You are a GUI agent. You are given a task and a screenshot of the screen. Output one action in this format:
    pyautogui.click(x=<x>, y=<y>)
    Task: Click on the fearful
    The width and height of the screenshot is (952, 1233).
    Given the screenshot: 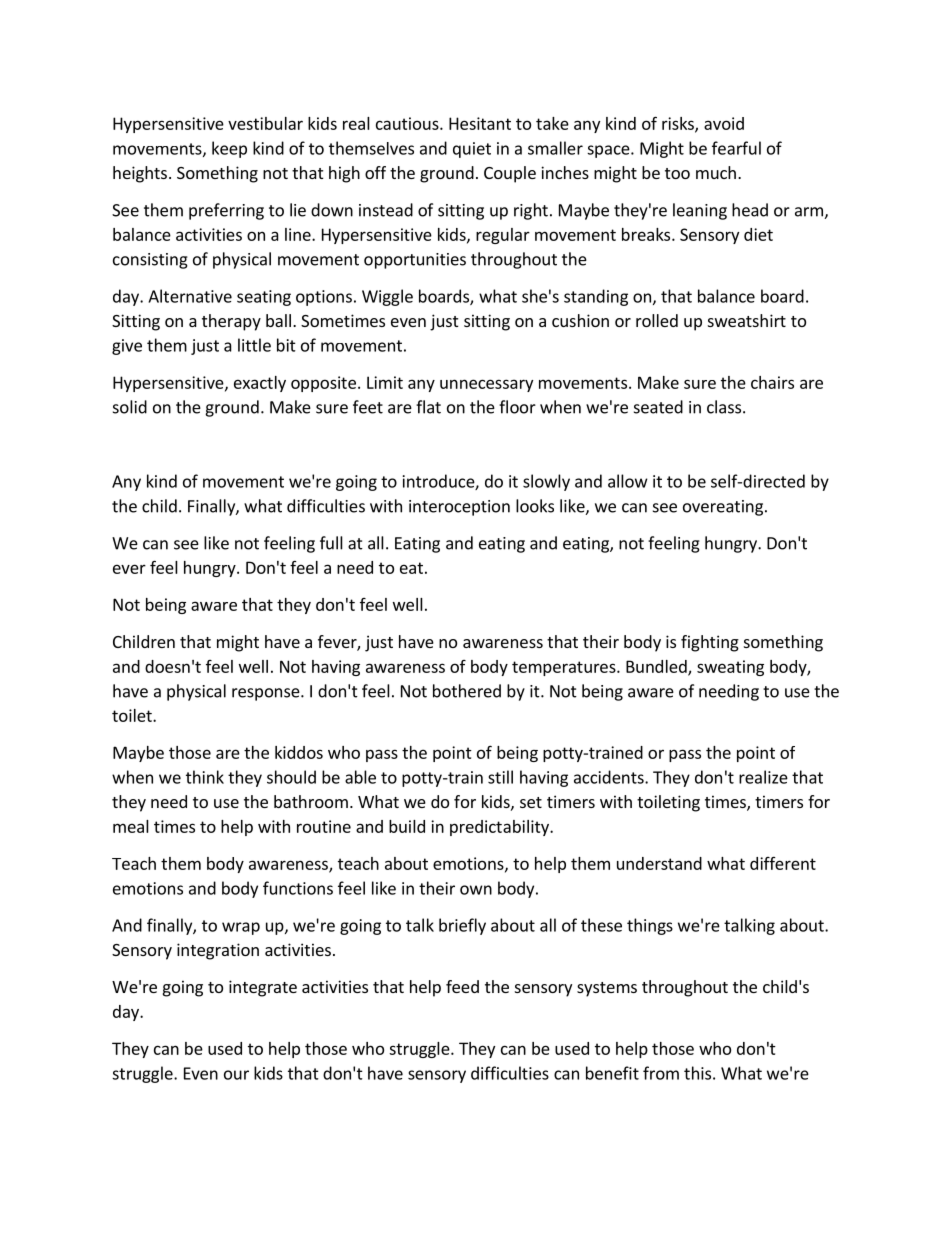 What is the action you would take?
    pyautogui.click(x=736, y=148)
